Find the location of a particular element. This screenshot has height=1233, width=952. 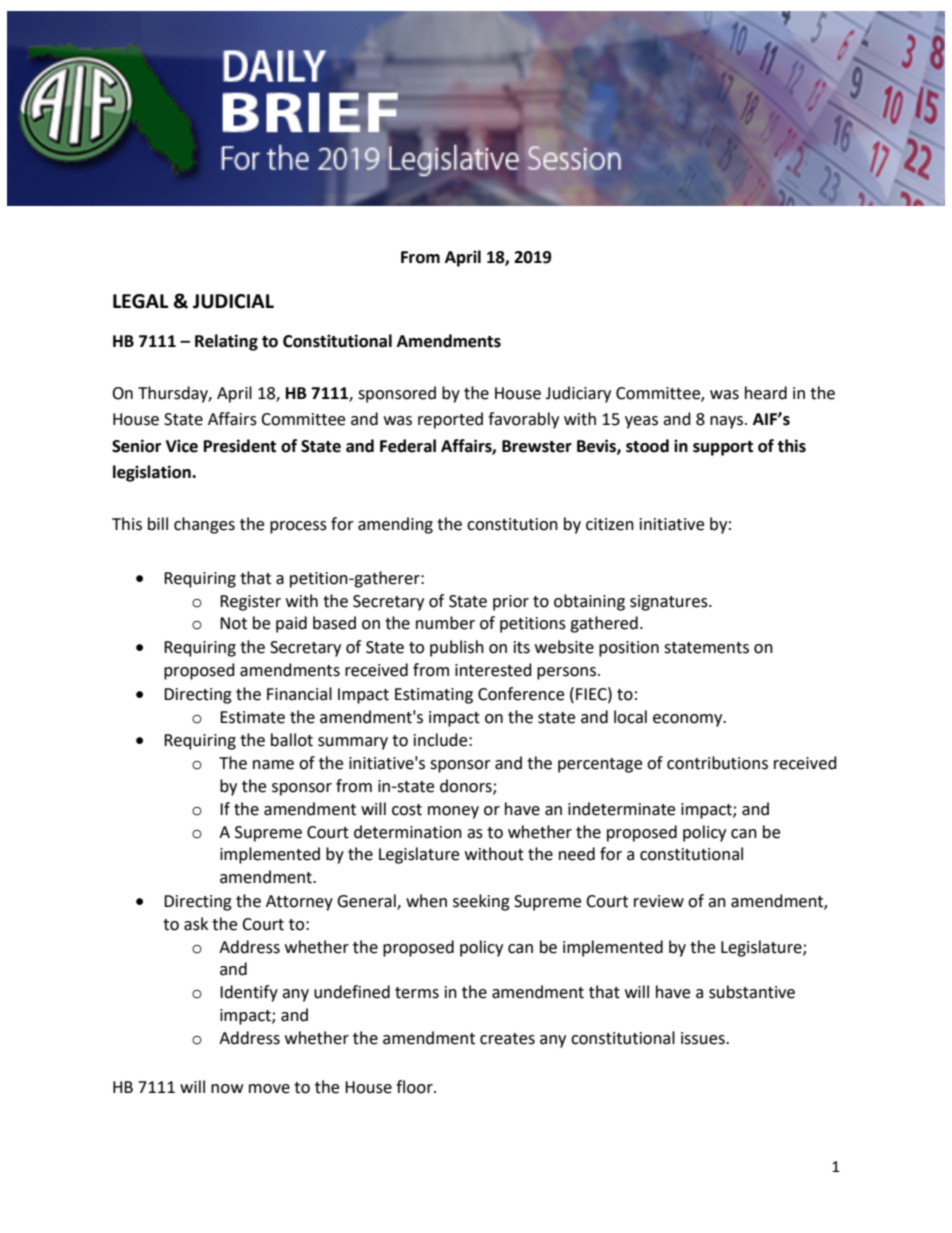

now is located at coordinates (227, 1089).
